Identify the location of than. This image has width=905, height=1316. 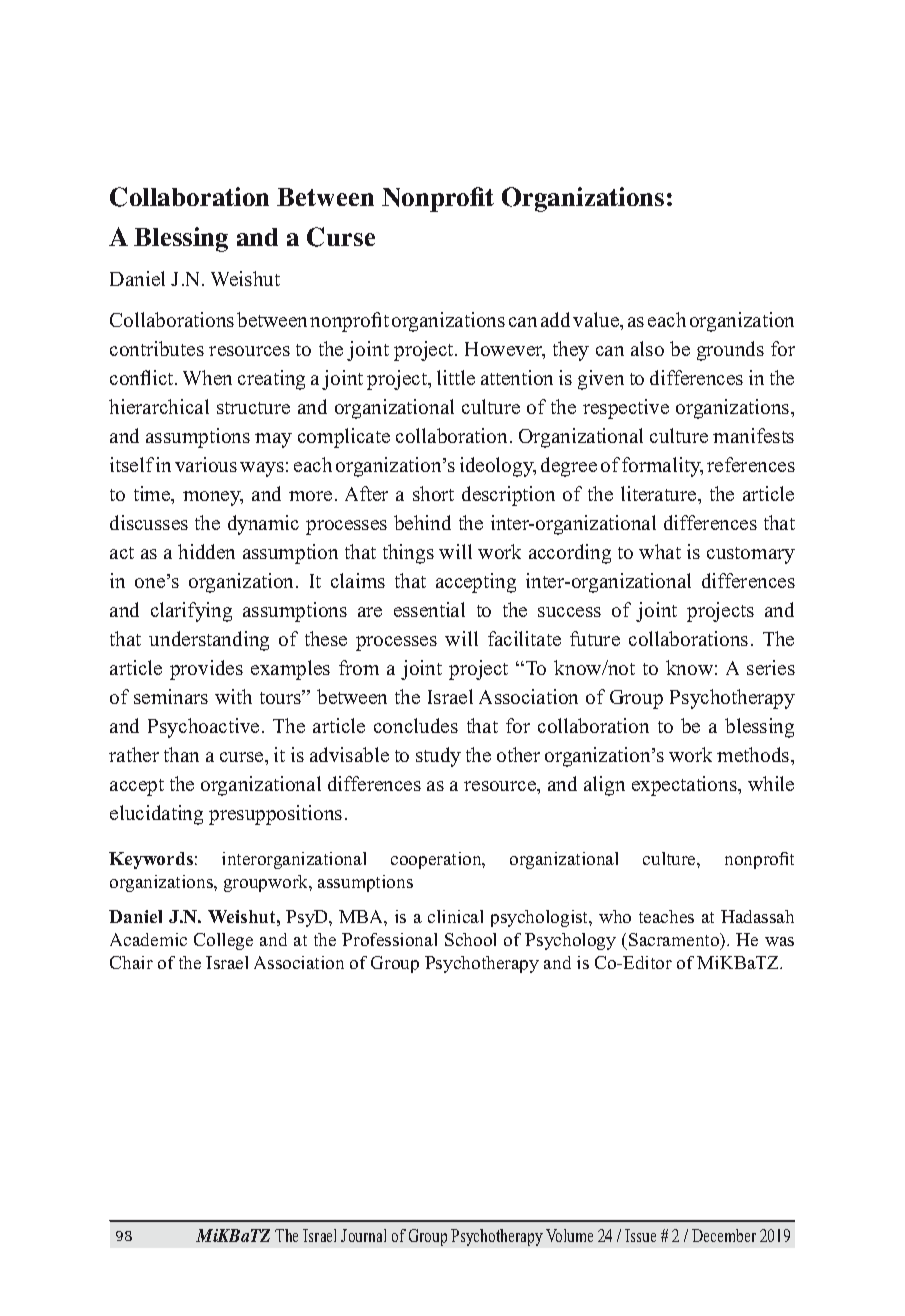
(181, 754).
